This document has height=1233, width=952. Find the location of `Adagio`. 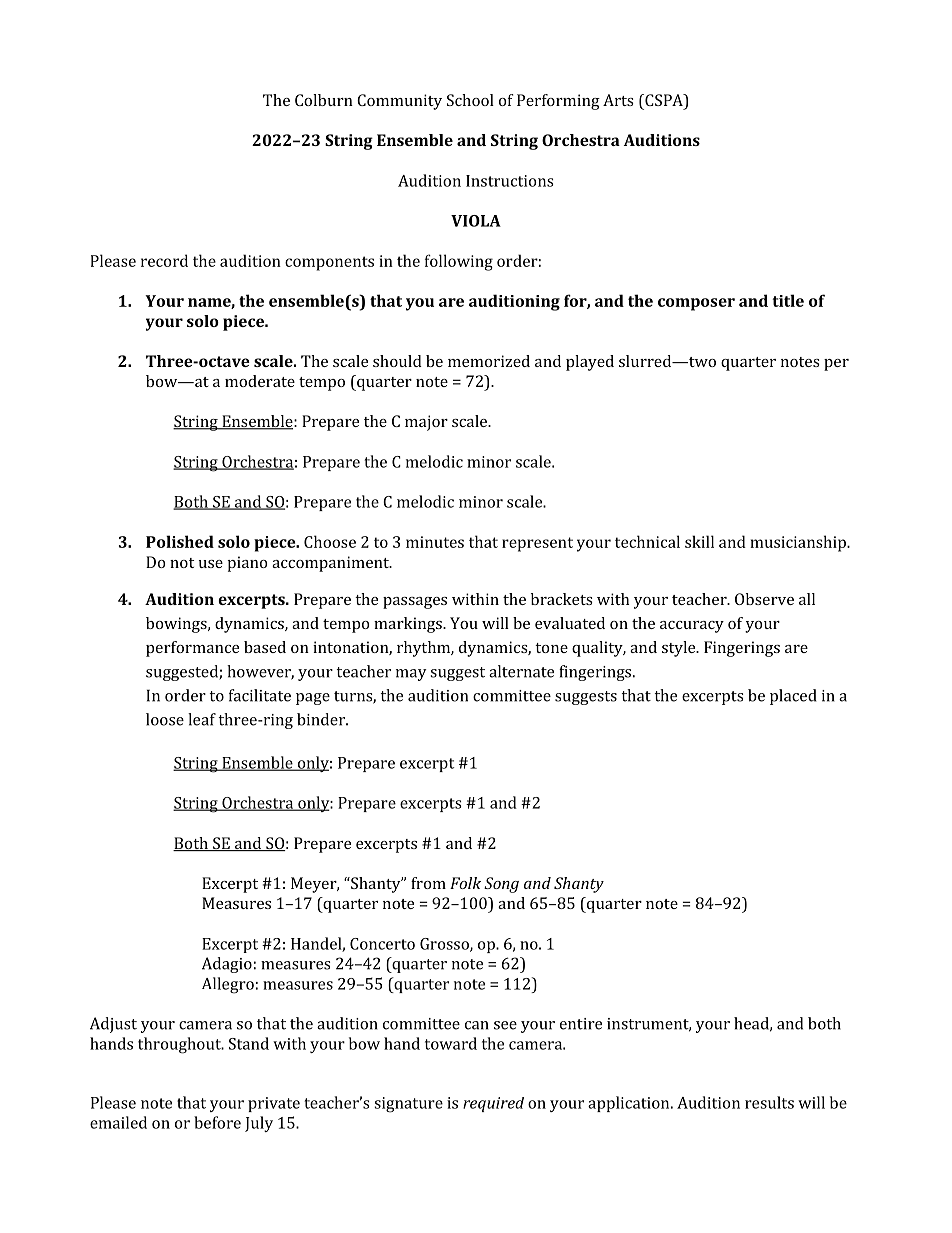

Adagio is located at coordinates (227, 965).
